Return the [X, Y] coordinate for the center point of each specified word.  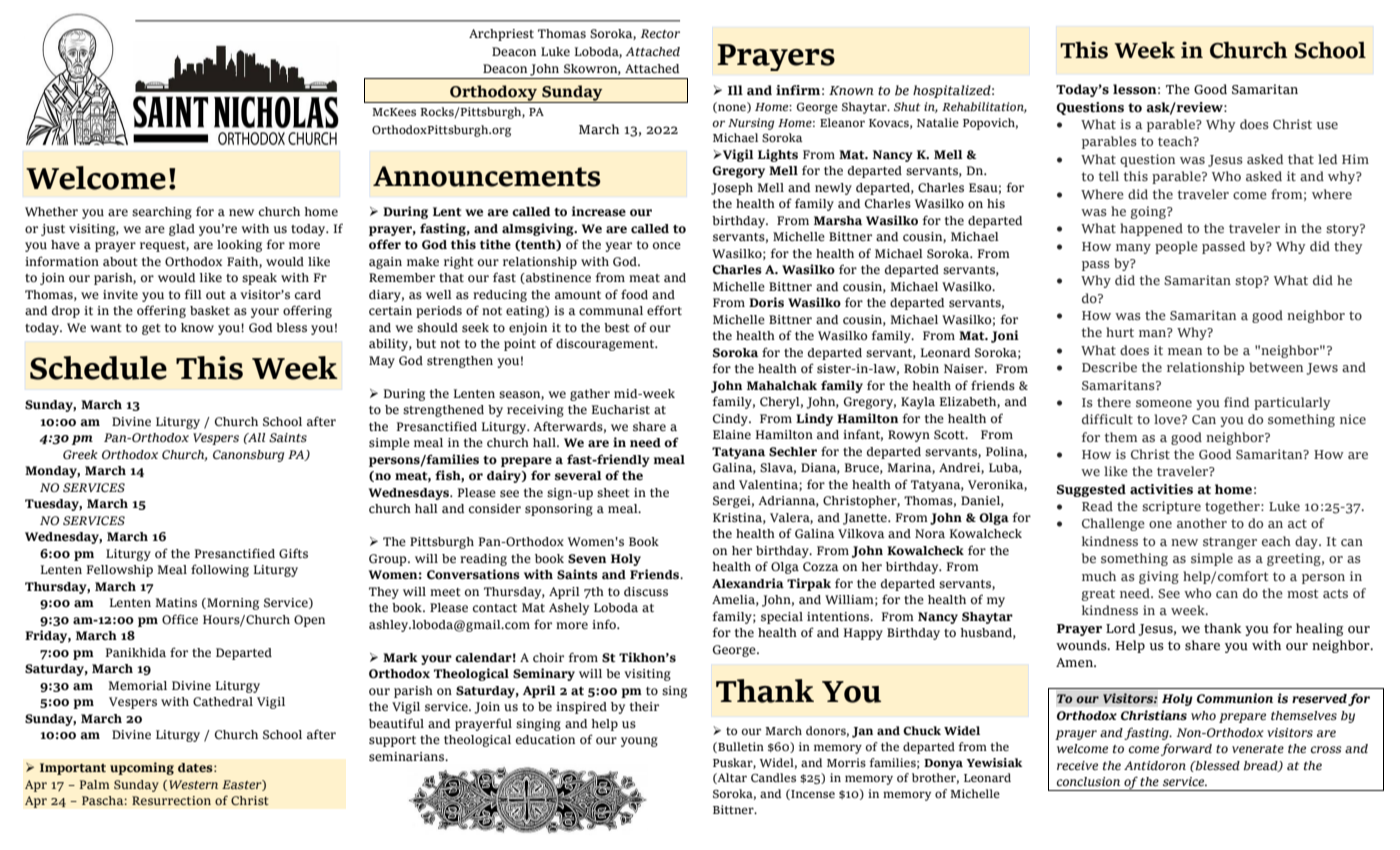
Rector [660, 33]
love [1168, 419]
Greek [80, 454]
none [732, 108]
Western [193, 784]
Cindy [731, 420]
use [1327, 125]
